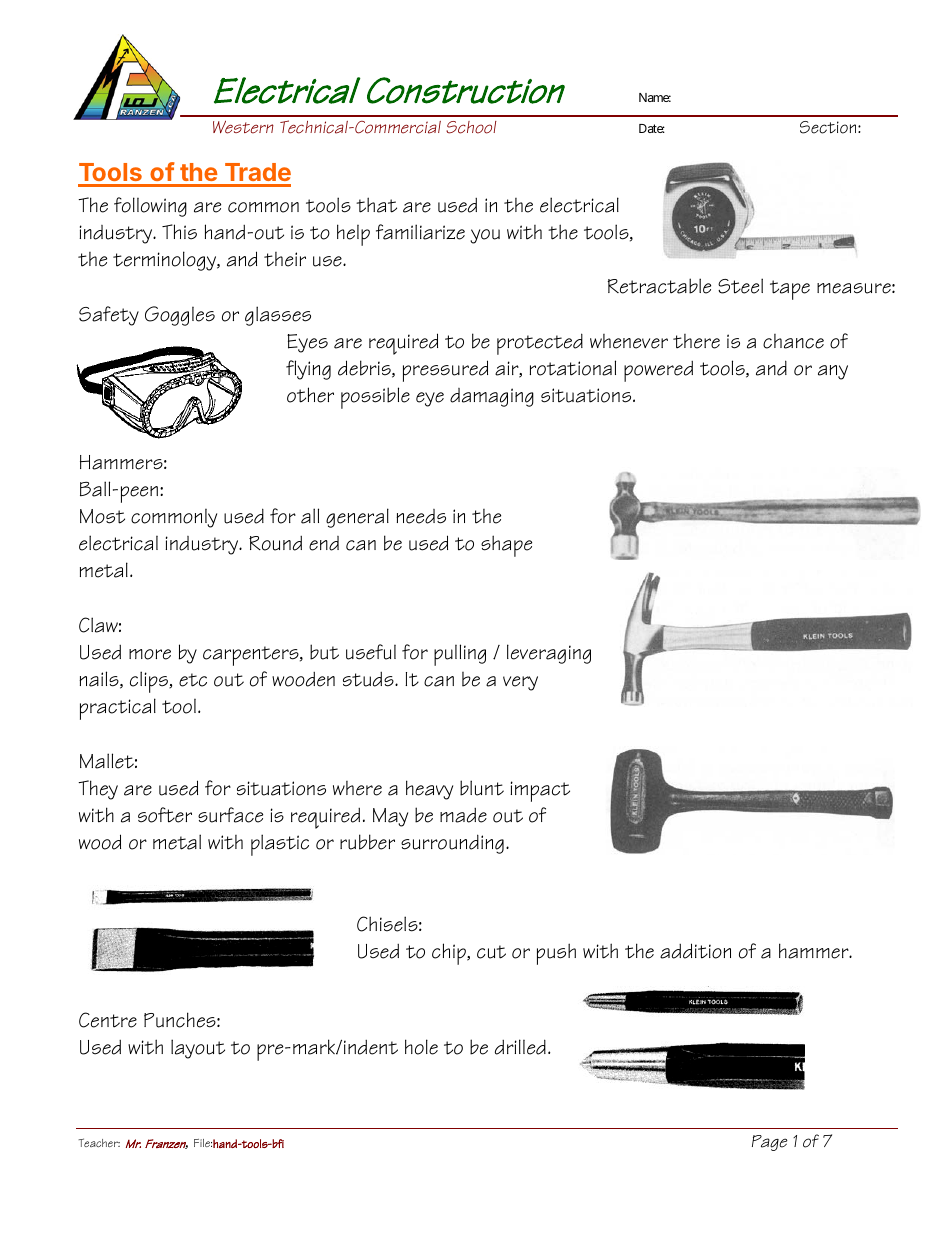 Image resolution: width=952 pixels, height=1233 pixels. Describe the element at coordinates (549, 654) in the screenshot. I see `leveraging` at that location.
